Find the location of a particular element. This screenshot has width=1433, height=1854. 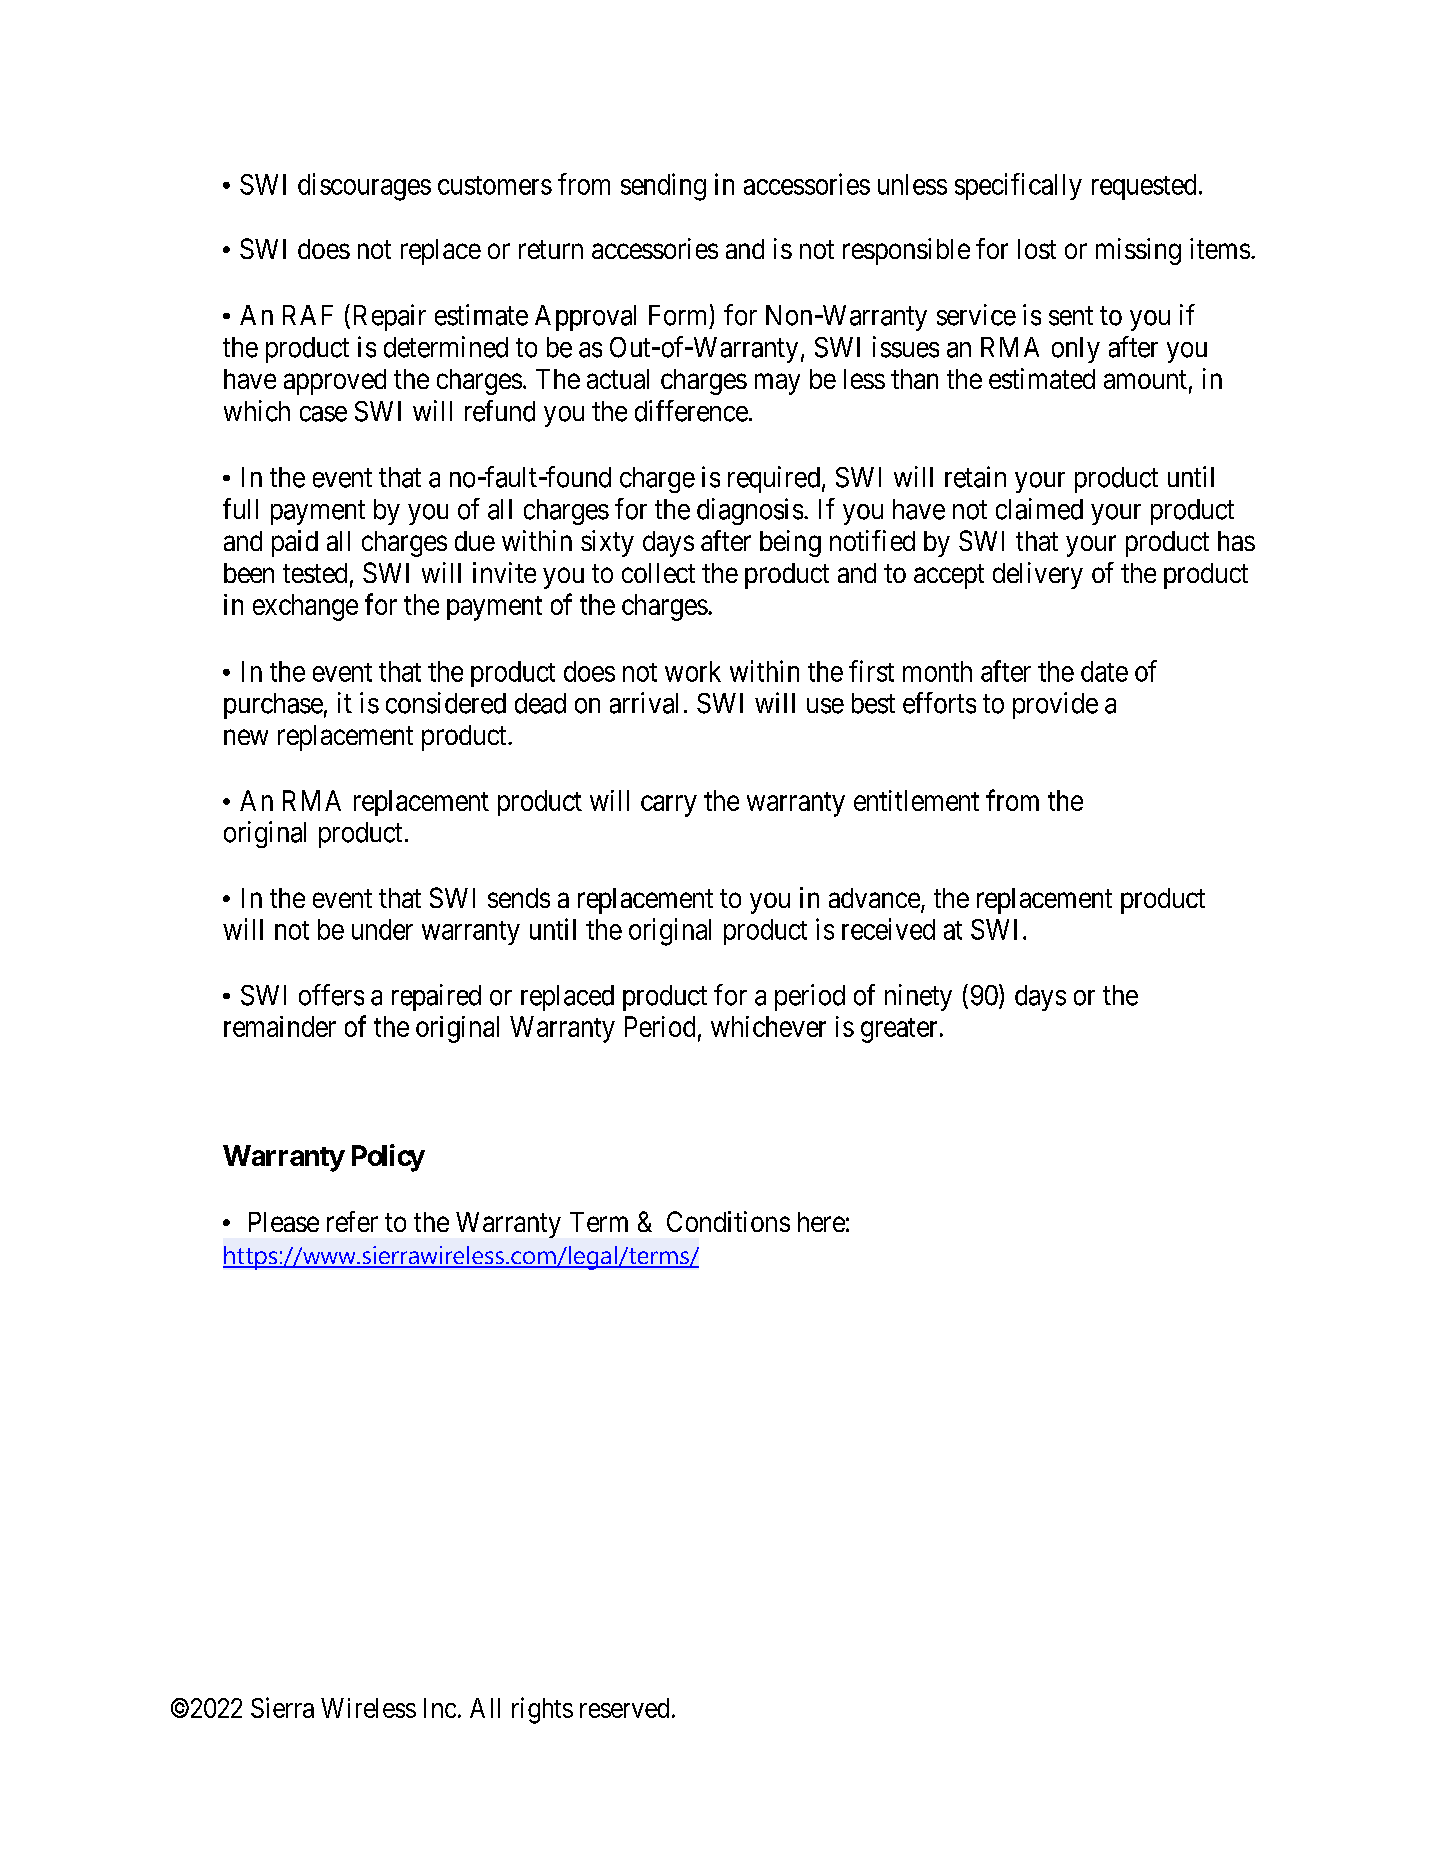

missing is located at coordinates (1138, 251).
